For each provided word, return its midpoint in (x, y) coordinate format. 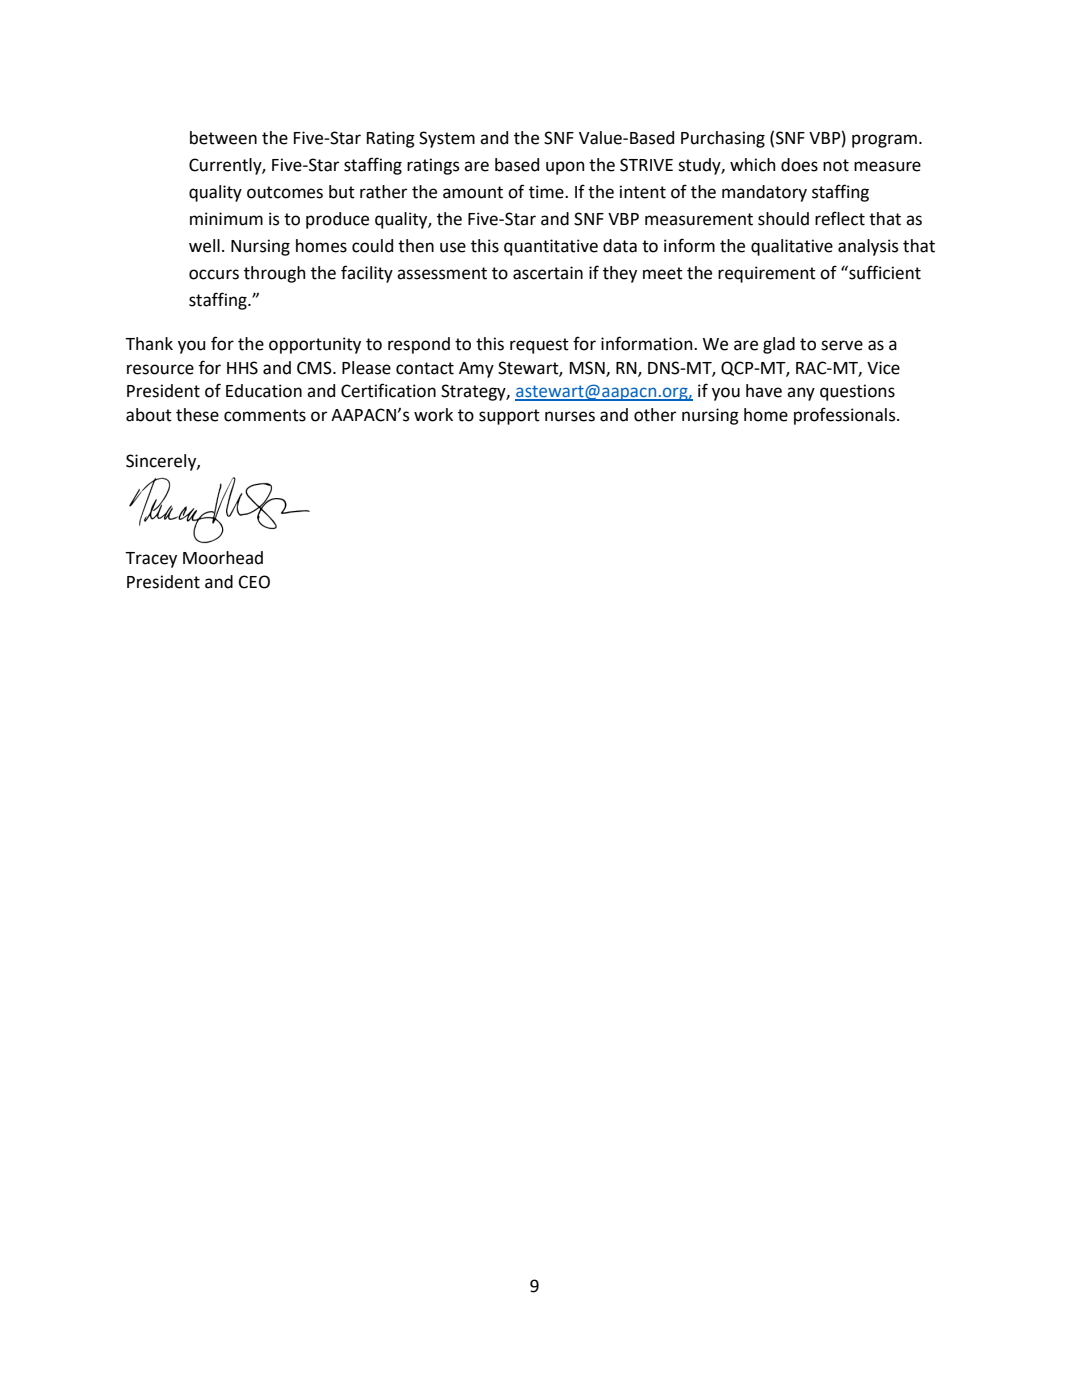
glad (779, 345)
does (799, 165)
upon (565, 168)
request (539, 346)
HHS (242, 368)
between (223, 138)
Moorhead (223, 558)
